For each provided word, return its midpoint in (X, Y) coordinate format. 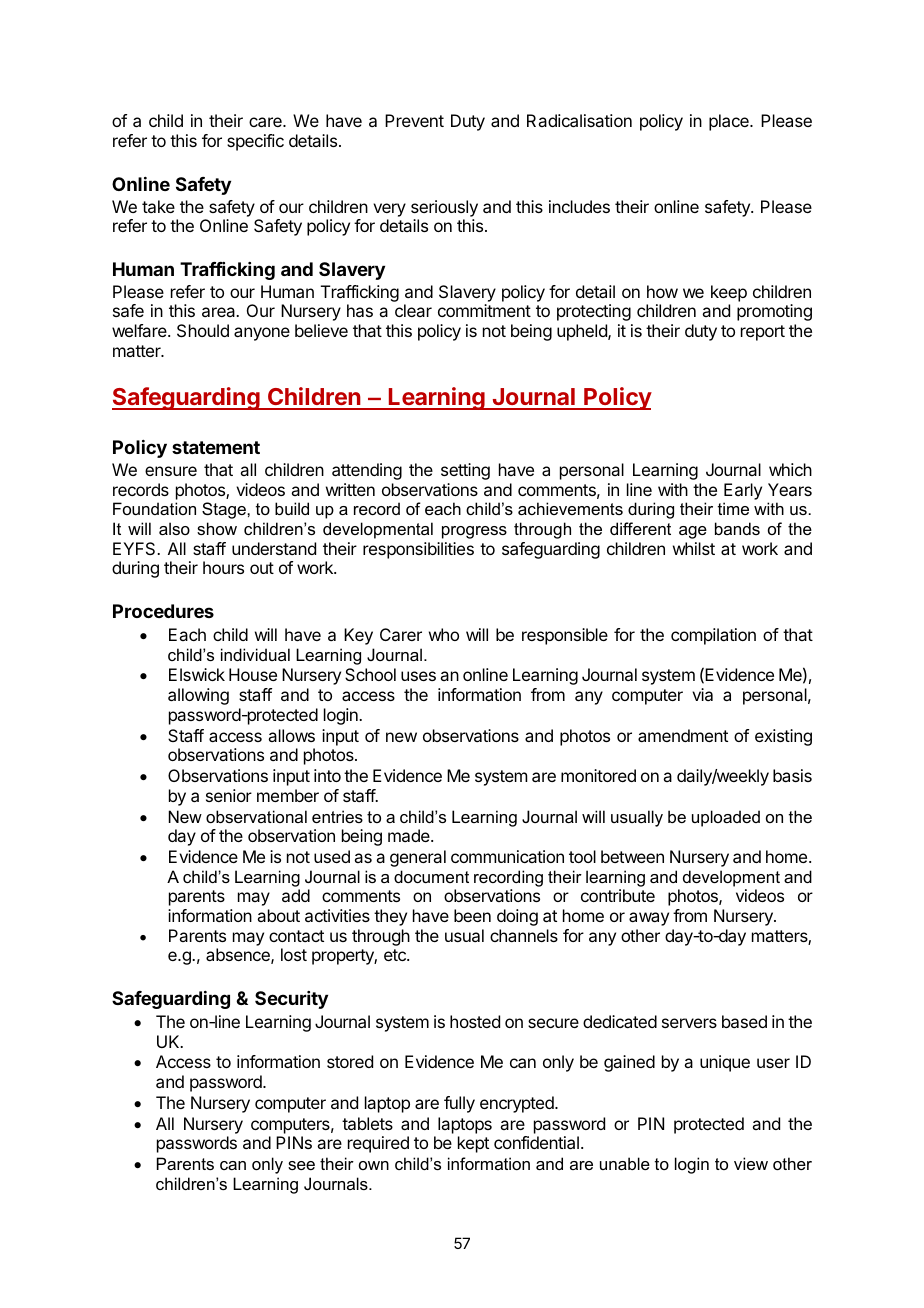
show (217, 528)
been (472, 915)
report (763, 333)
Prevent (414, 120)
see (301, 1165)
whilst (694, 548)
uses (418, 676)
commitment (484, 310)
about (278, 915)
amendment (683, 735)
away (649, 919)
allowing (198, 696)
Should (203, 330)
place (730, 122)
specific (255, 142)
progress (474, 532)
